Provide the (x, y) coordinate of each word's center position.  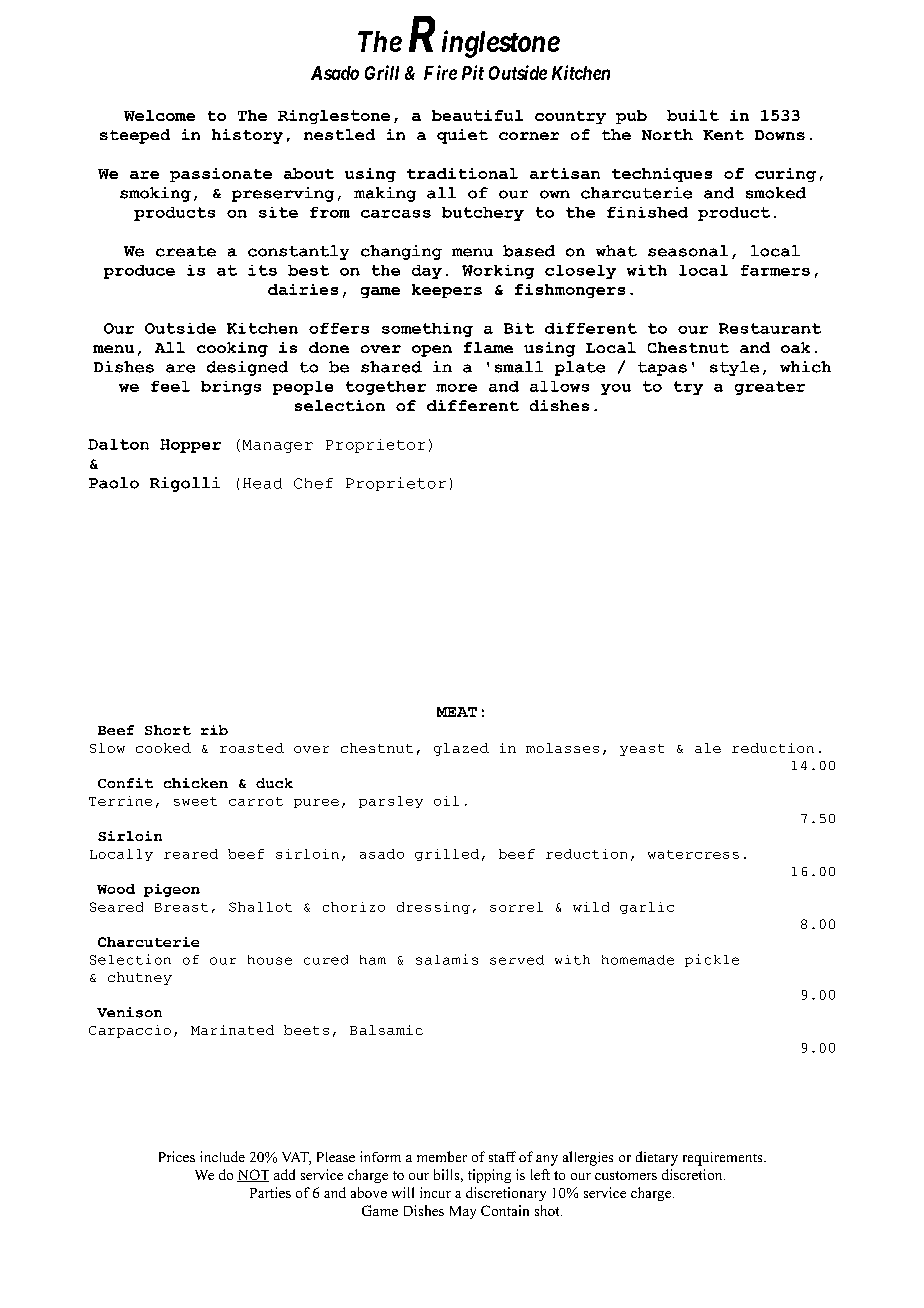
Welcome (159, 115)
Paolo (114, 483)
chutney (140, 978)
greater (770, 388)
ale (708, 748)
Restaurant (770, 328)
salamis (447, 959)
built (693, 115)
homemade (638, 960)
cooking (232, 349)
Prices (177, 1156)
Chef (313, 483)
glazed (461, 749)
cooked (163, 748)
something (427, 330)
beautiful (477, 115)
